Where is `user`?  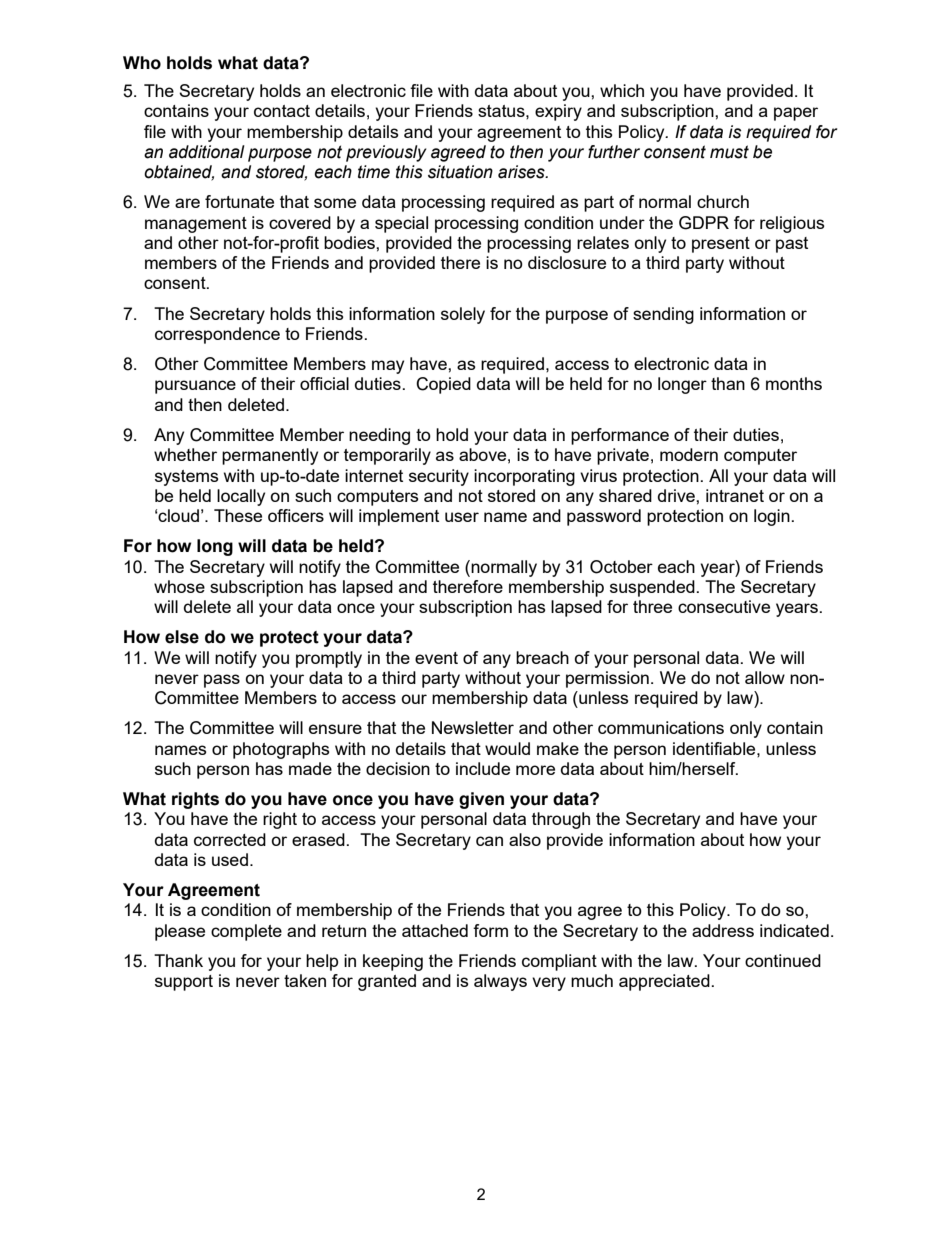 user is located at coordinates (462, 517).
